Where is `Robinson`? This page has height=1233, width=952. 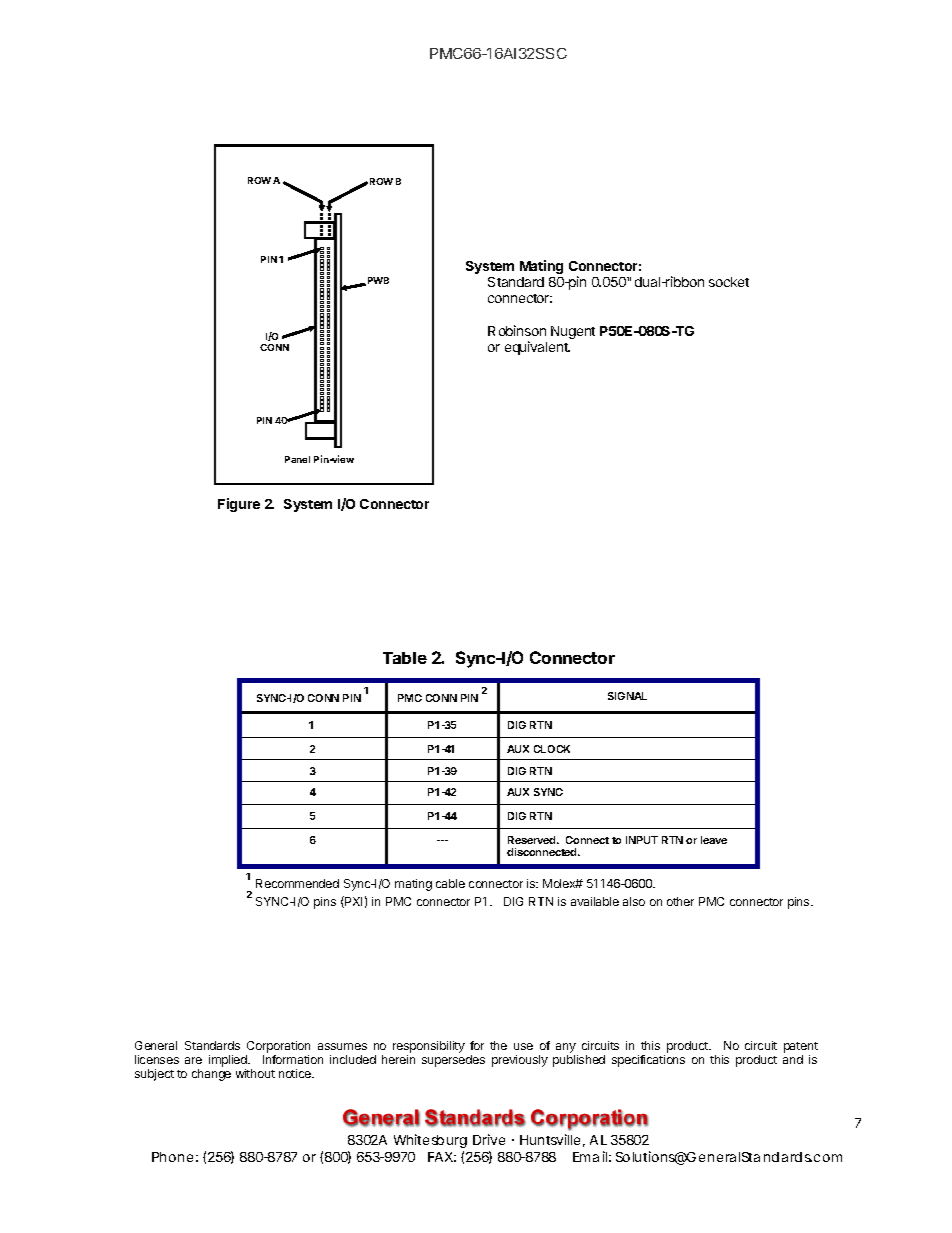 Robinson is located at coordinates (517, 330).
